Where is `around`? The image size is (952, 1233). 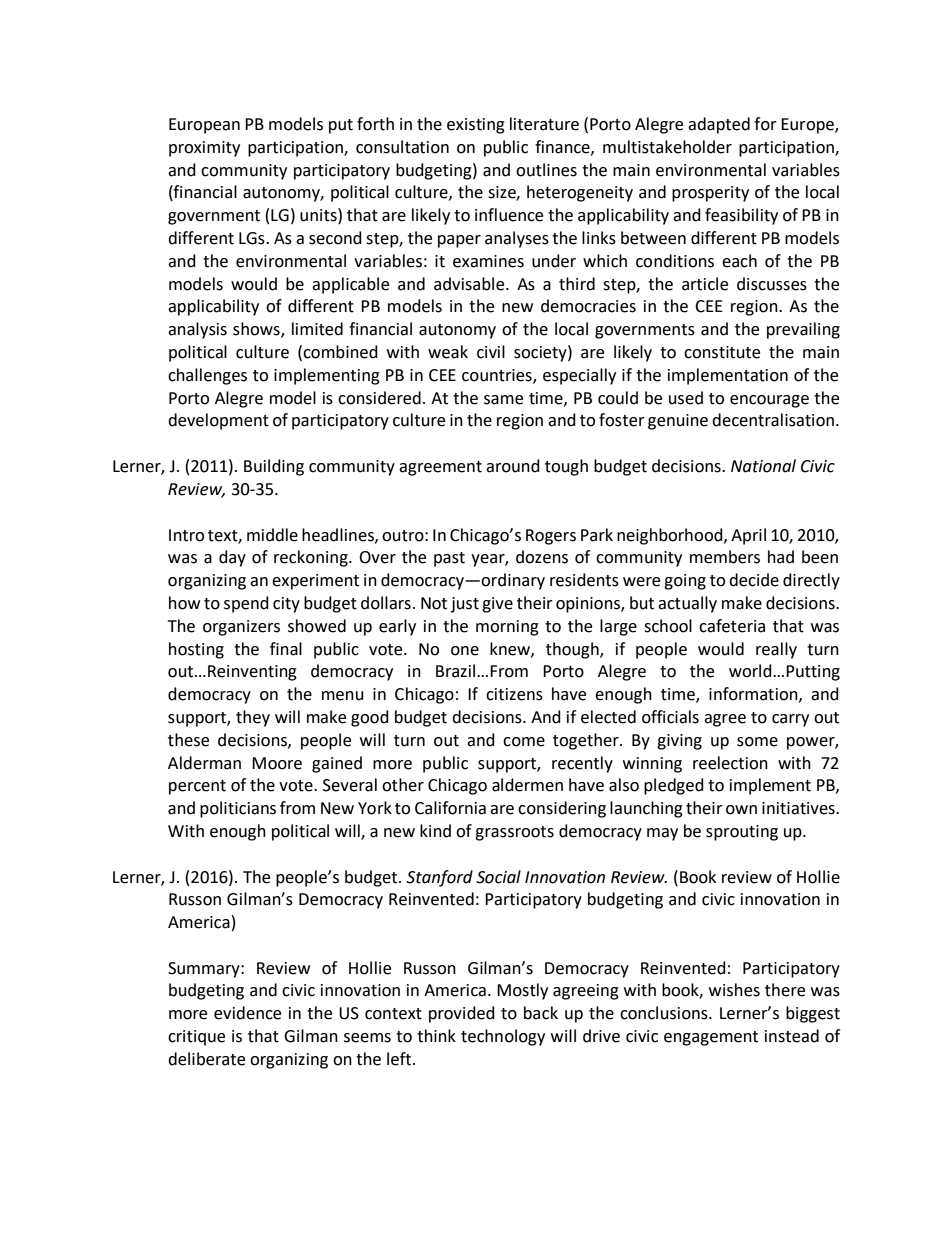
around is located at coordinates (513, 466).
